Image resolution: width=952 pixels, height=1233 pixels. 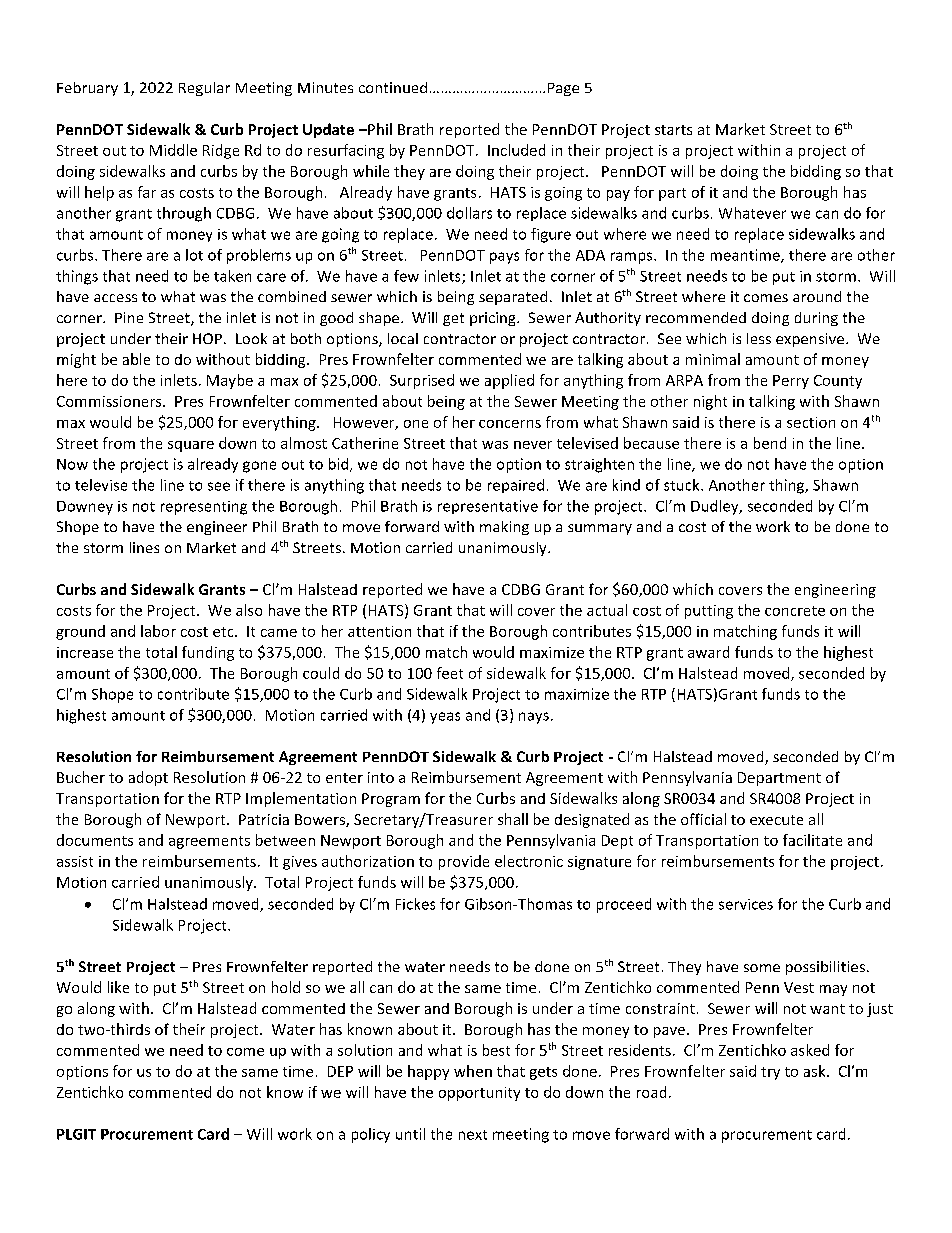 What do you see at coordinates (510, 424) in the screenshot?
I see `concerns` at bounding box center [510, 424].
